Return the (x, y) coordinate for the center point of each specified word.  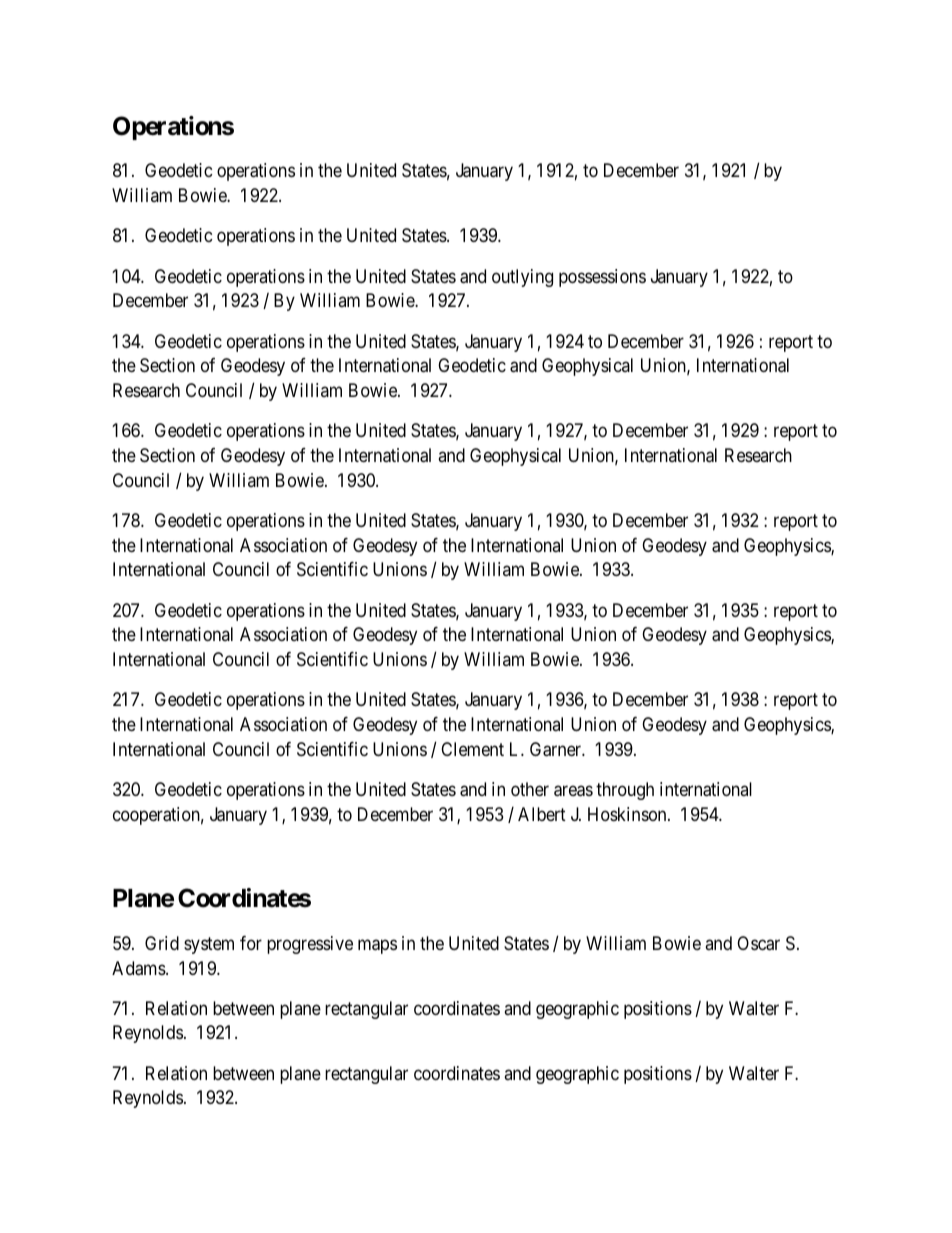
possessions (602, 278)
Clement (472, 749)
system (209, 945)
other (530, 789)
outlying (522, 278)
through (625, 791)
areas (573, 791)
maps (377, 946)
